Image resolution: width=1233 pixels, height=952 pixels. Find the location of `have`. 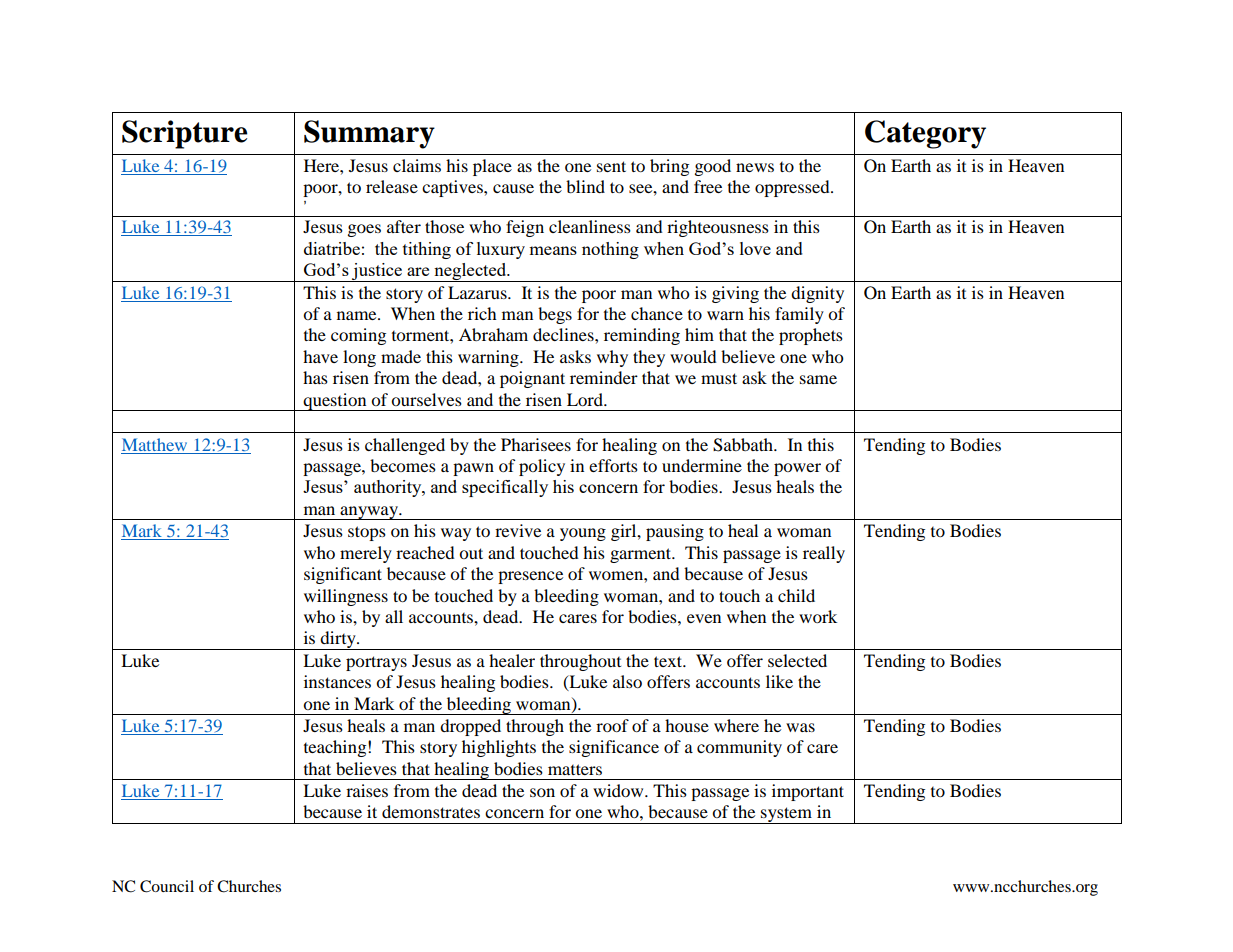

have is located at coordinates (320, 356).
